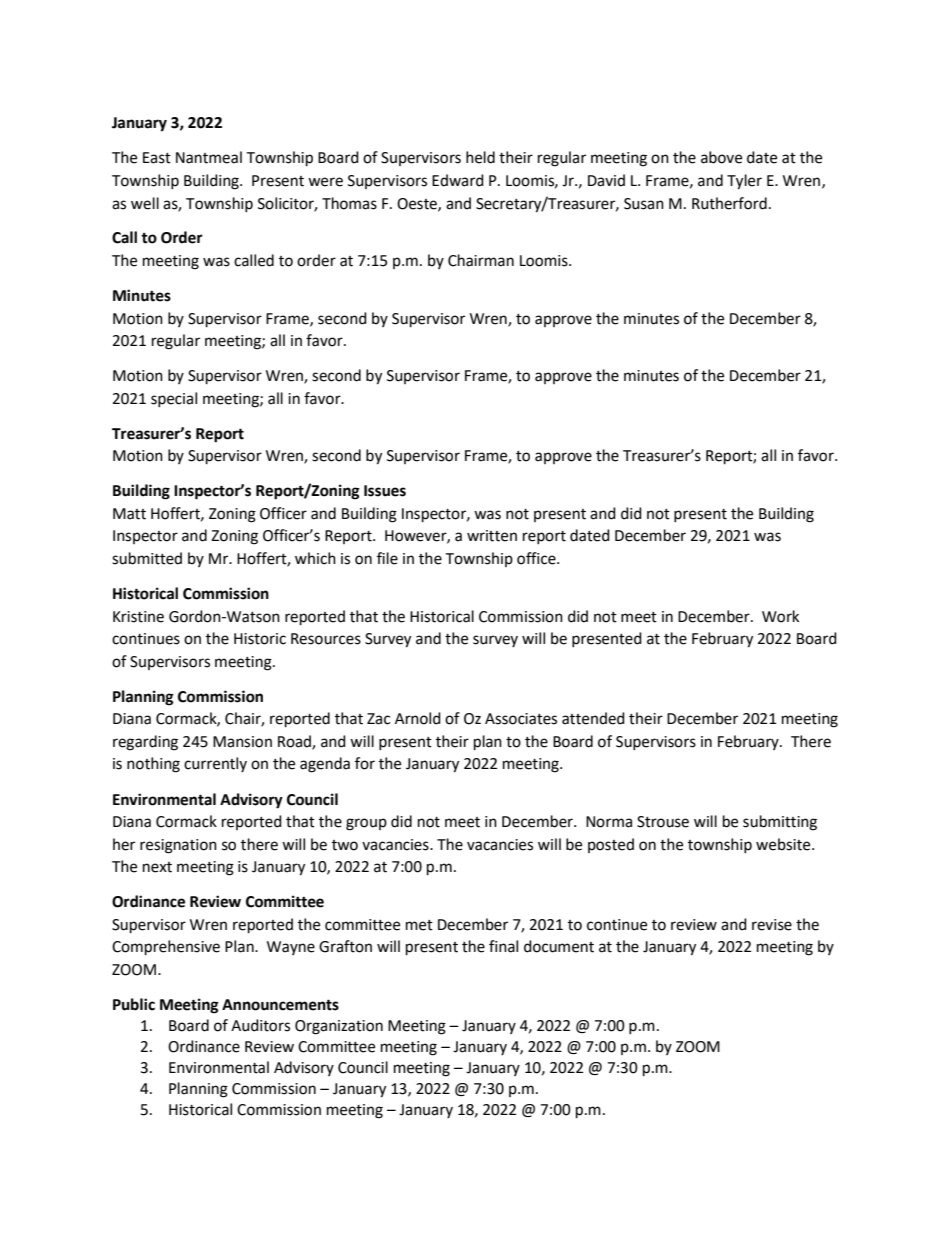  What do you see at coordinates (178, 846) in the screenshot?
I see `resignation` at bounding box center [178, 846].
